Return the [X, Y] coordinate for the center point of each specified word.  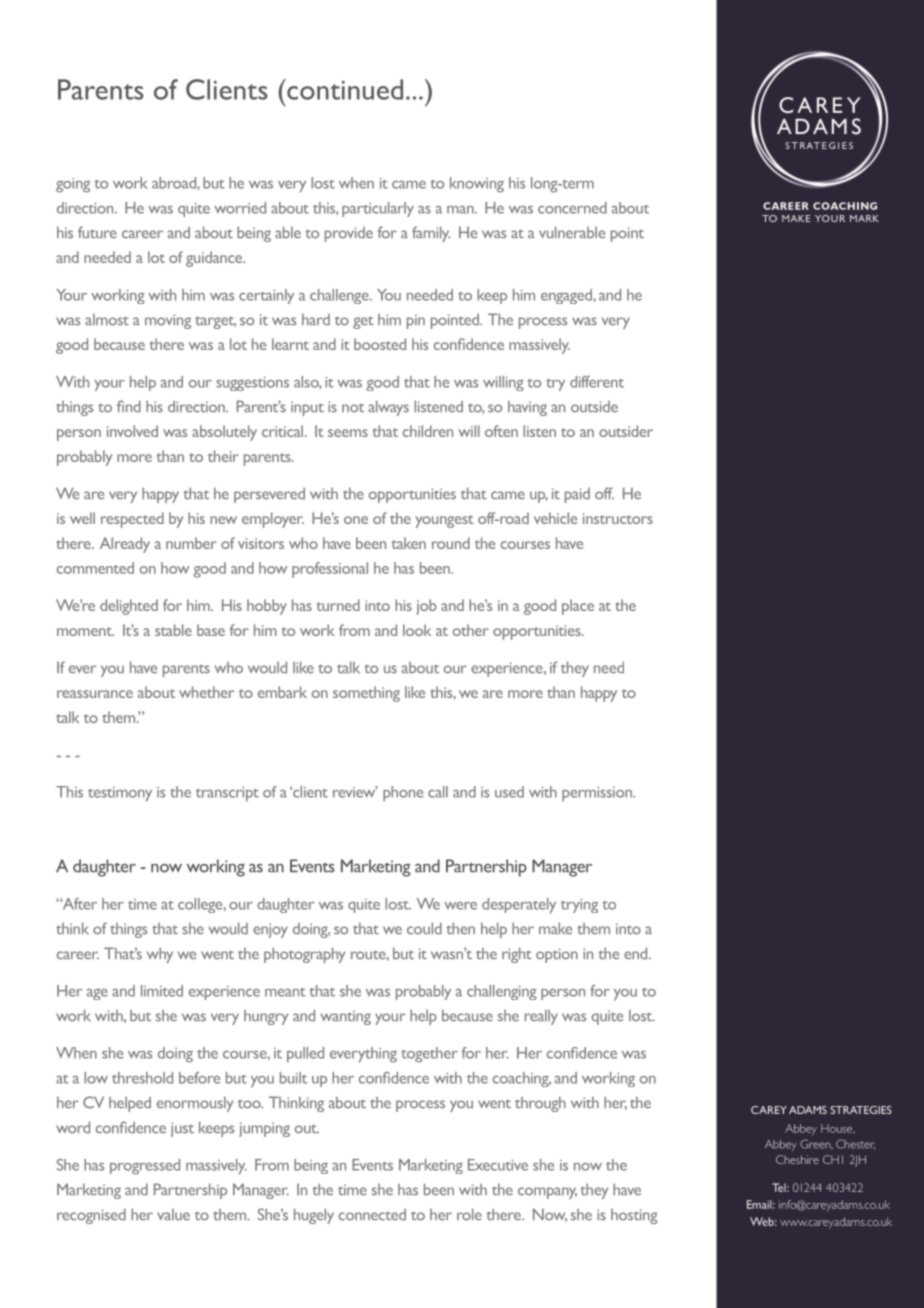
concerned [572, 208]
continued [344, 89]
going [73, 185]
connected [372, 1214]
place [578, 607]
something [366, 694]
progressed [145, 1167]
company [547, 1193]
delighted [129, 607]
